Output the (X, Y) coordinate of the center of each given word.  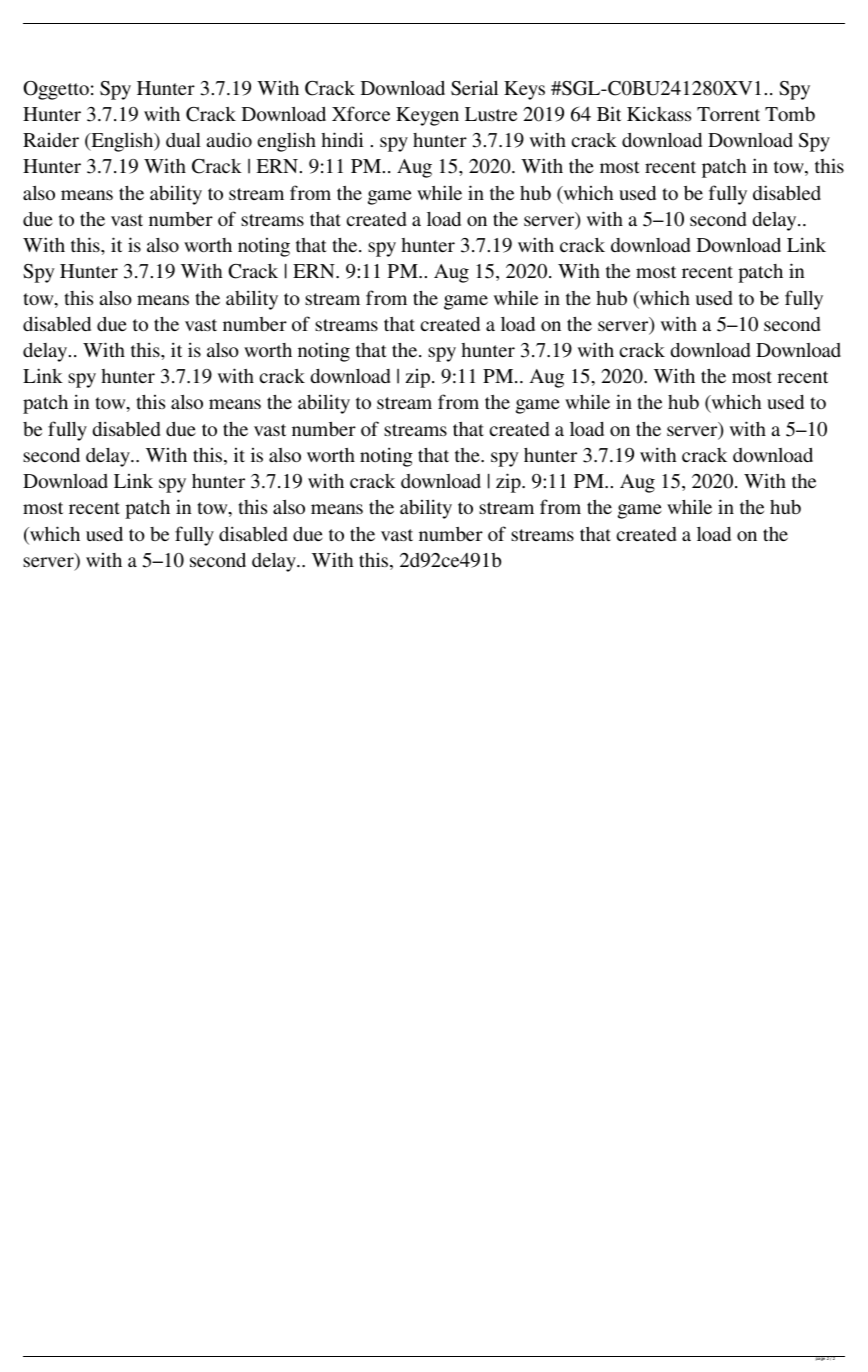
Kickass (659, 113)
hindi (342, 139)
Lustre (491, 114)
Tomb (790, 114)
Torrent (728, 114)
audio (229, 139)
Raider (51, 140)
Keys (524, 90)
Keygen (427, 116)
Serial (474, 88)
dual (183, 140)
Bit (609, 113)
